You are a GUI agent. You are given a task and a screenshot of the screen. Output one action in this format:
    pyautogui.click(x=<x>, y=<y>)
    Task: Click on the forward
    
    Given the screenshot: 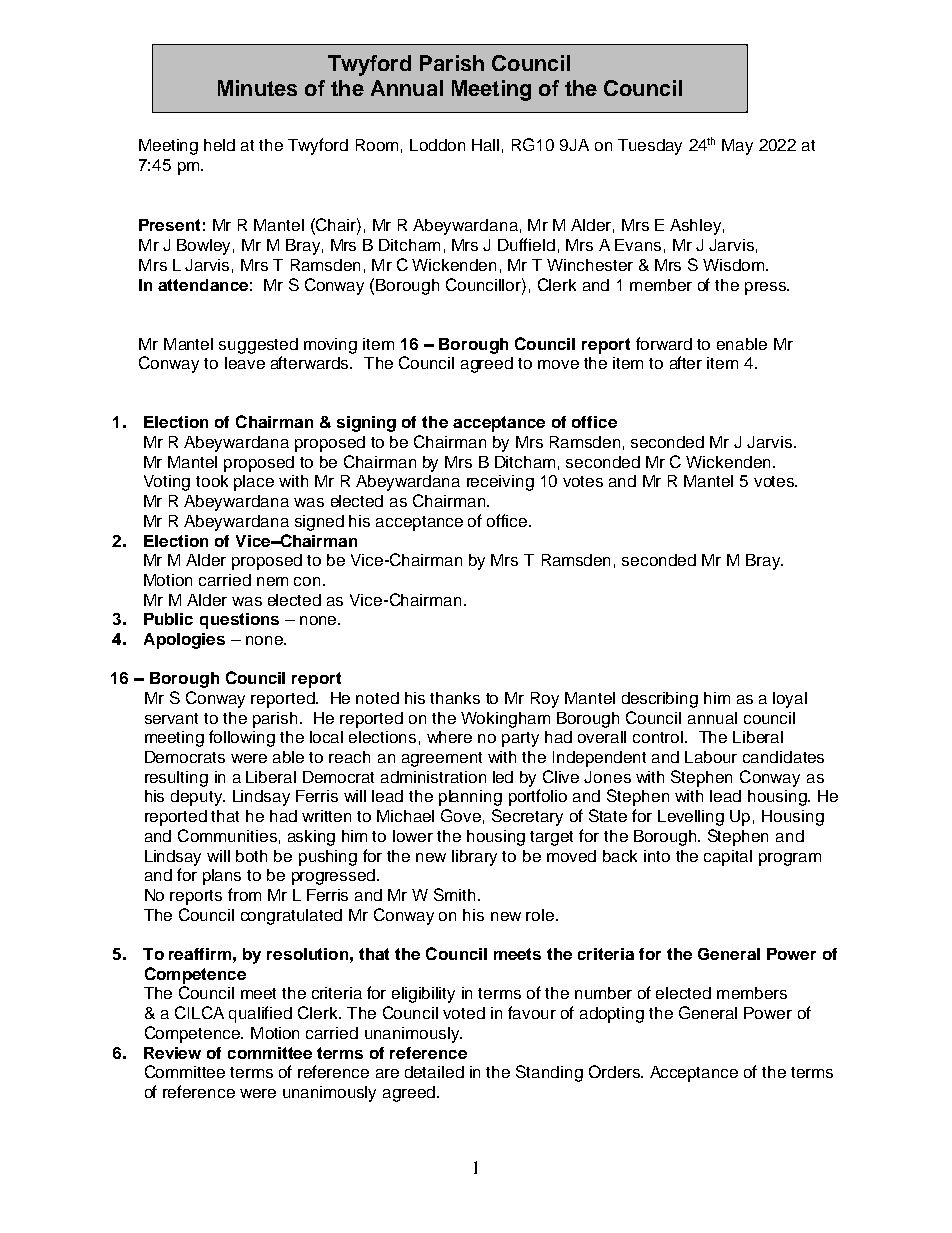 What is the action you would take?
    pyautogui.click(x=664, y=343)
